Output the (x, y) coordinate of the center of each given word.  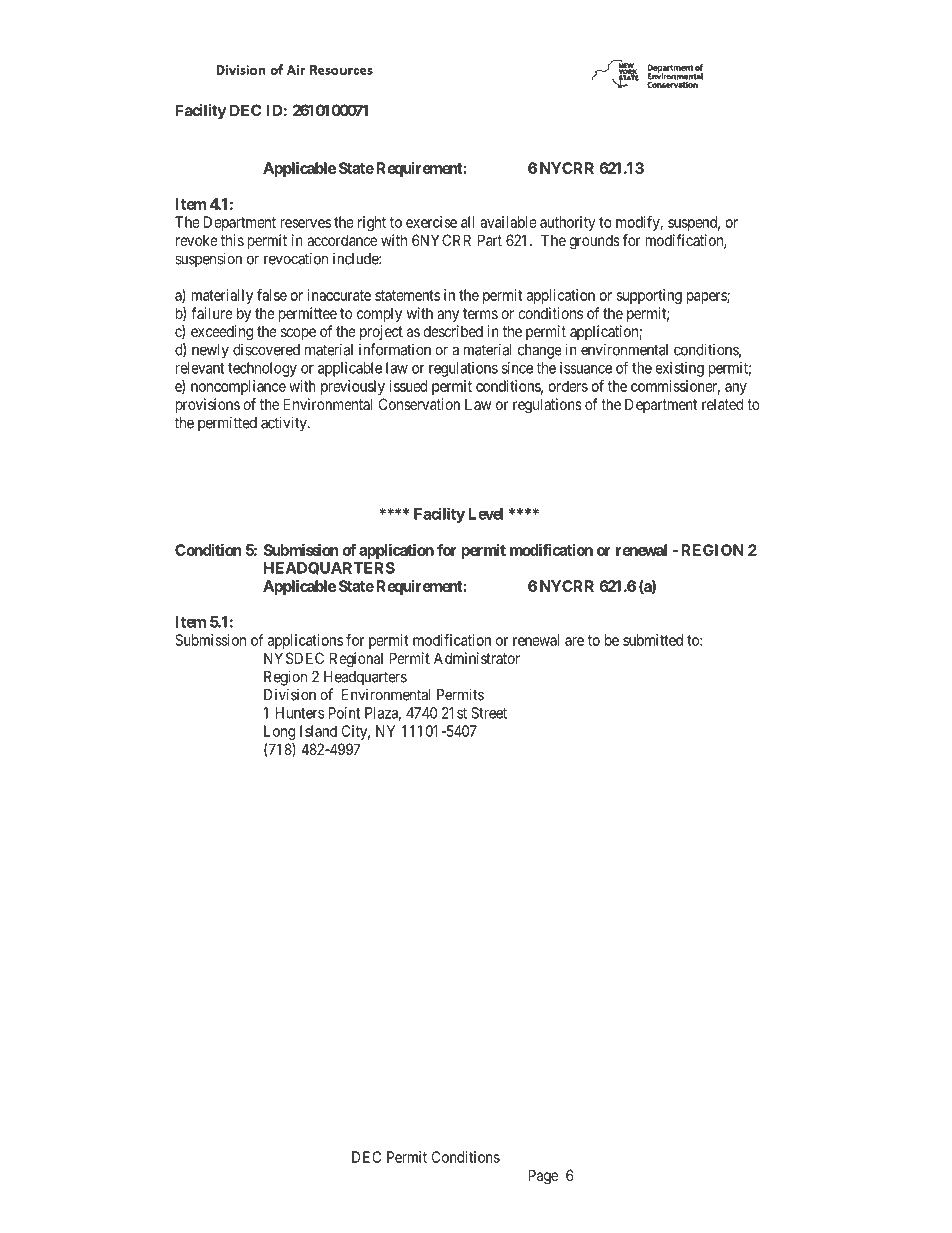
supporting (649, 296)
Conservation (419, 404)
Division (290, 694)
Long (279, 732)
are (574, 641)
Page (543, 1177)
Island (318, 731)
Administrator (477, 658)
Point (344, 713)
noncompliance (238, 387)
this (232, 240)
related (722, 404)
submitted (653, 640)
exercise (431, 222)
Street (489, 713)
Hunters (300, 713)
